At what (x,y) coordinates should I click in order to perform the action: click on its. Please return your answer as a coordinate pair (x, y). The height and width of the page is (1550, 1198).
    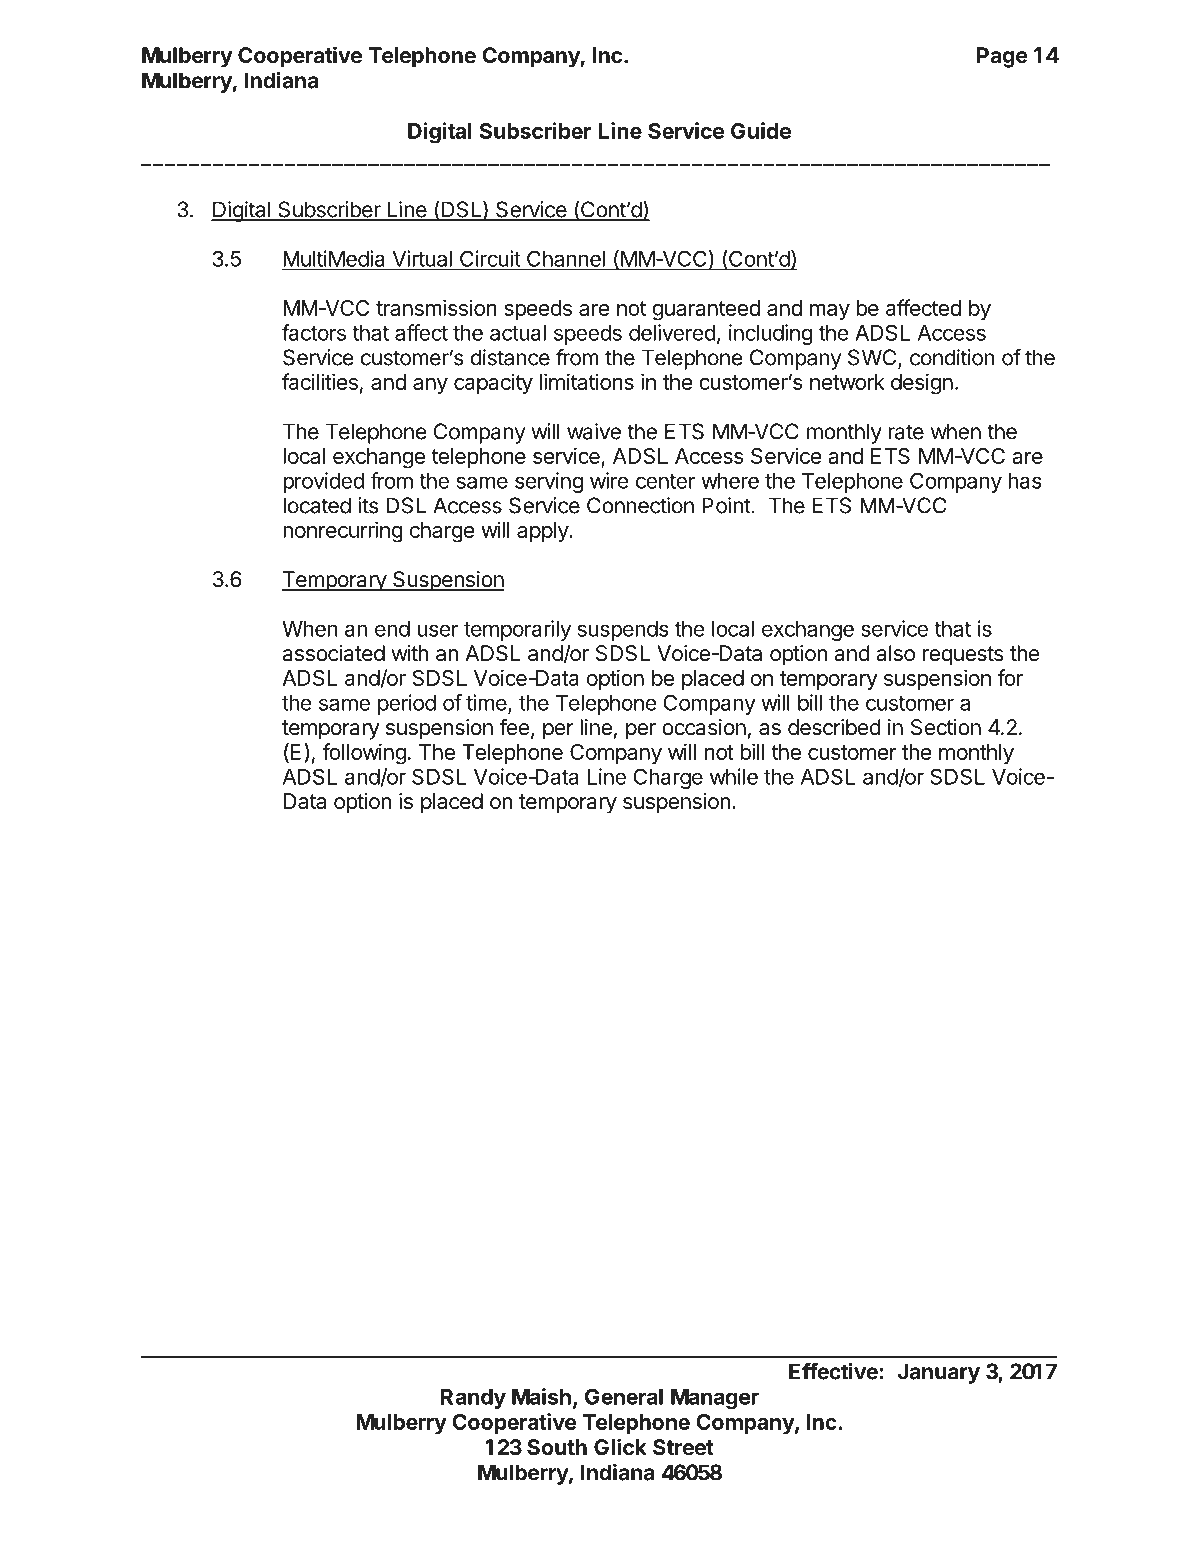
    Looking at the image, I should click on (368, 505).
